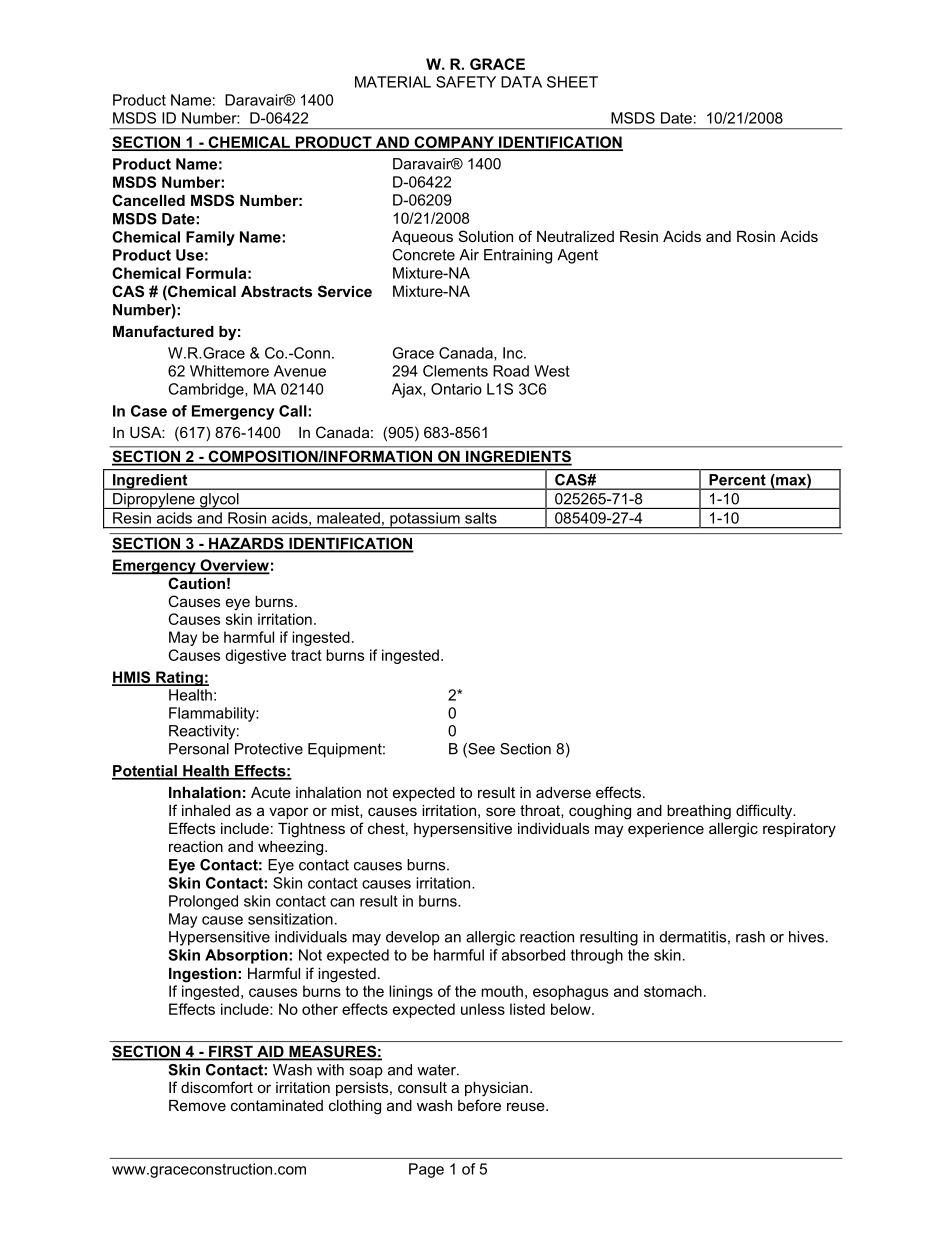 This screenshot has height=1233, width=952. I want to click on inhaled, so click(206, 810).
